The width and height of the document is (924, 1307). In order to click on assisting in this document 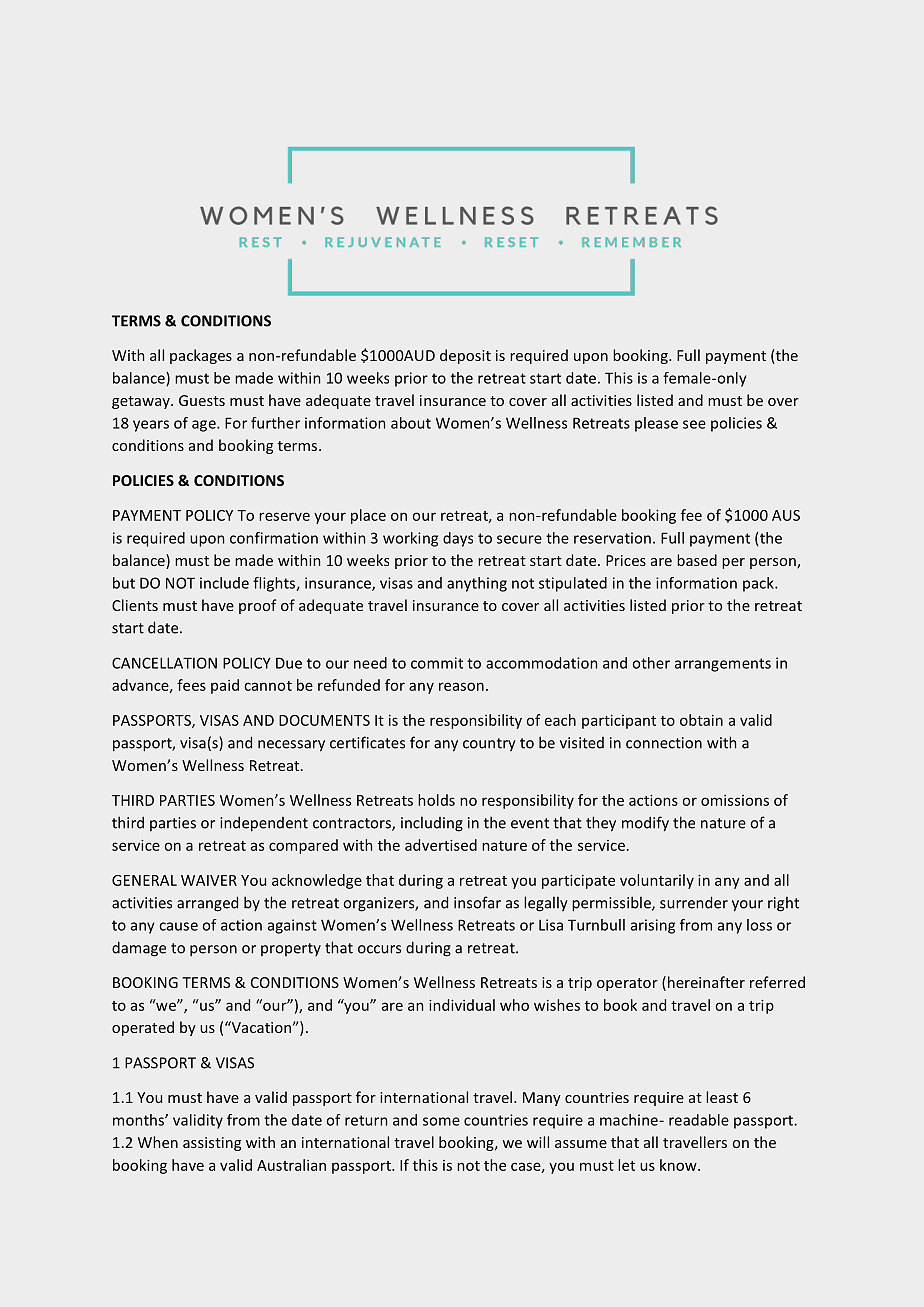, I will do `click(212, 1144)`.
